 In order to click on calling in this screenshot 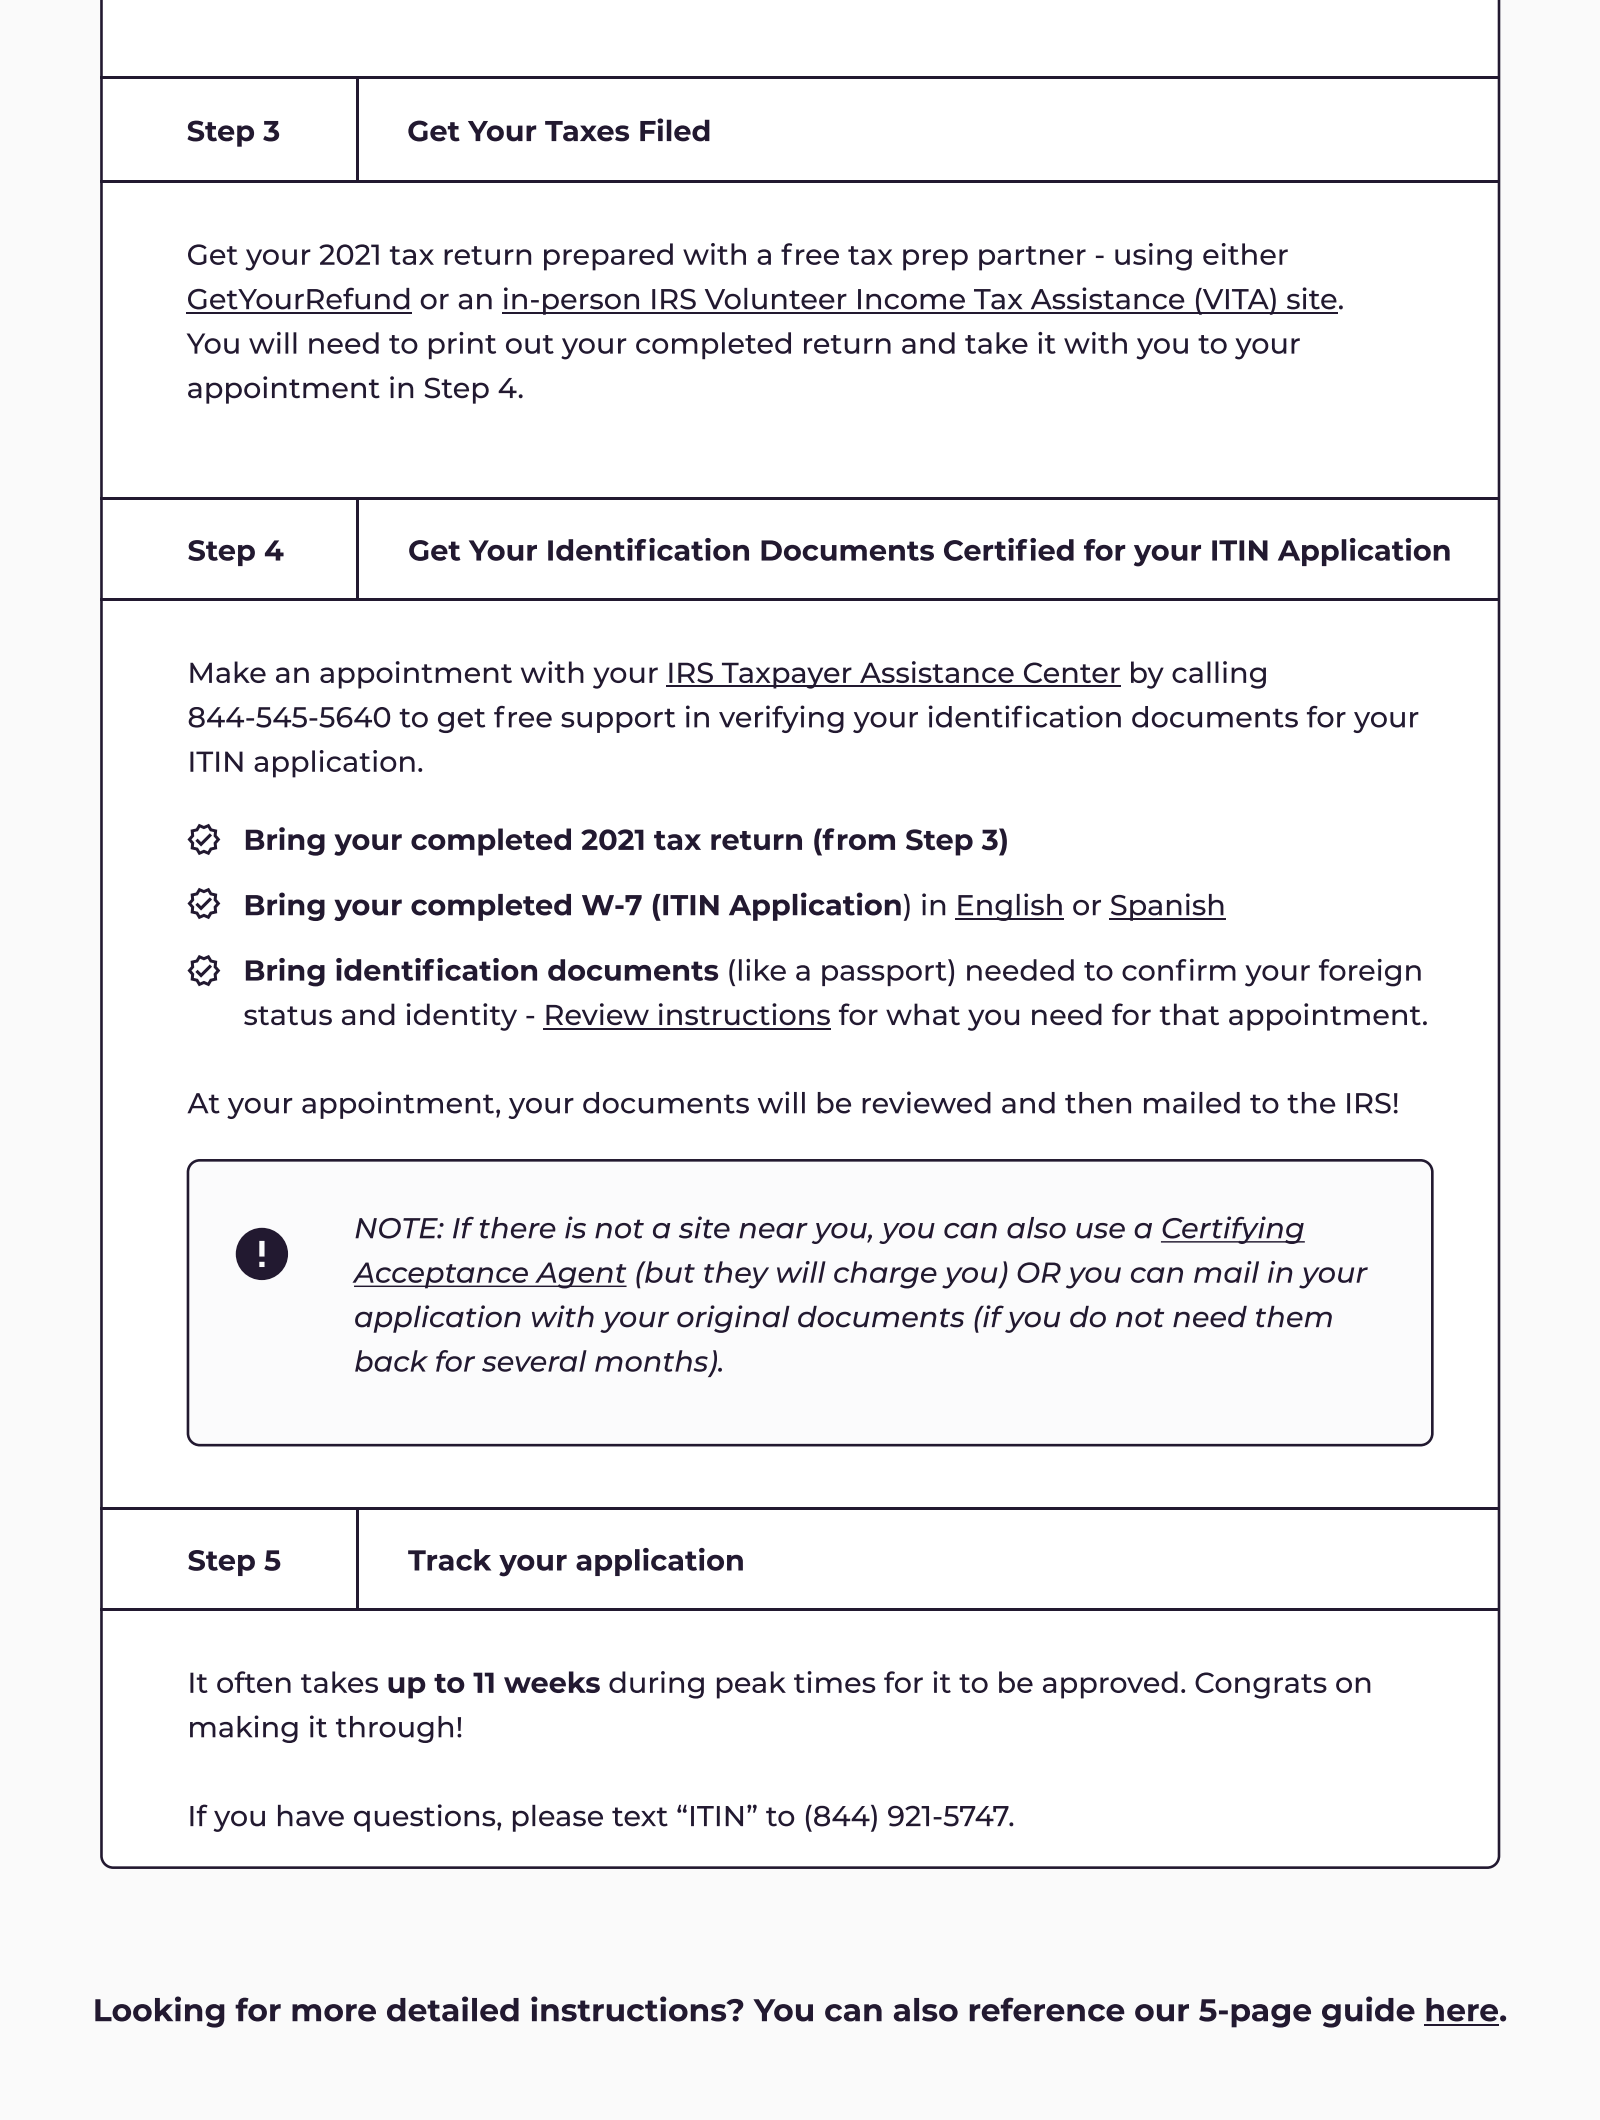, I will do `click(1219, 675)`.
